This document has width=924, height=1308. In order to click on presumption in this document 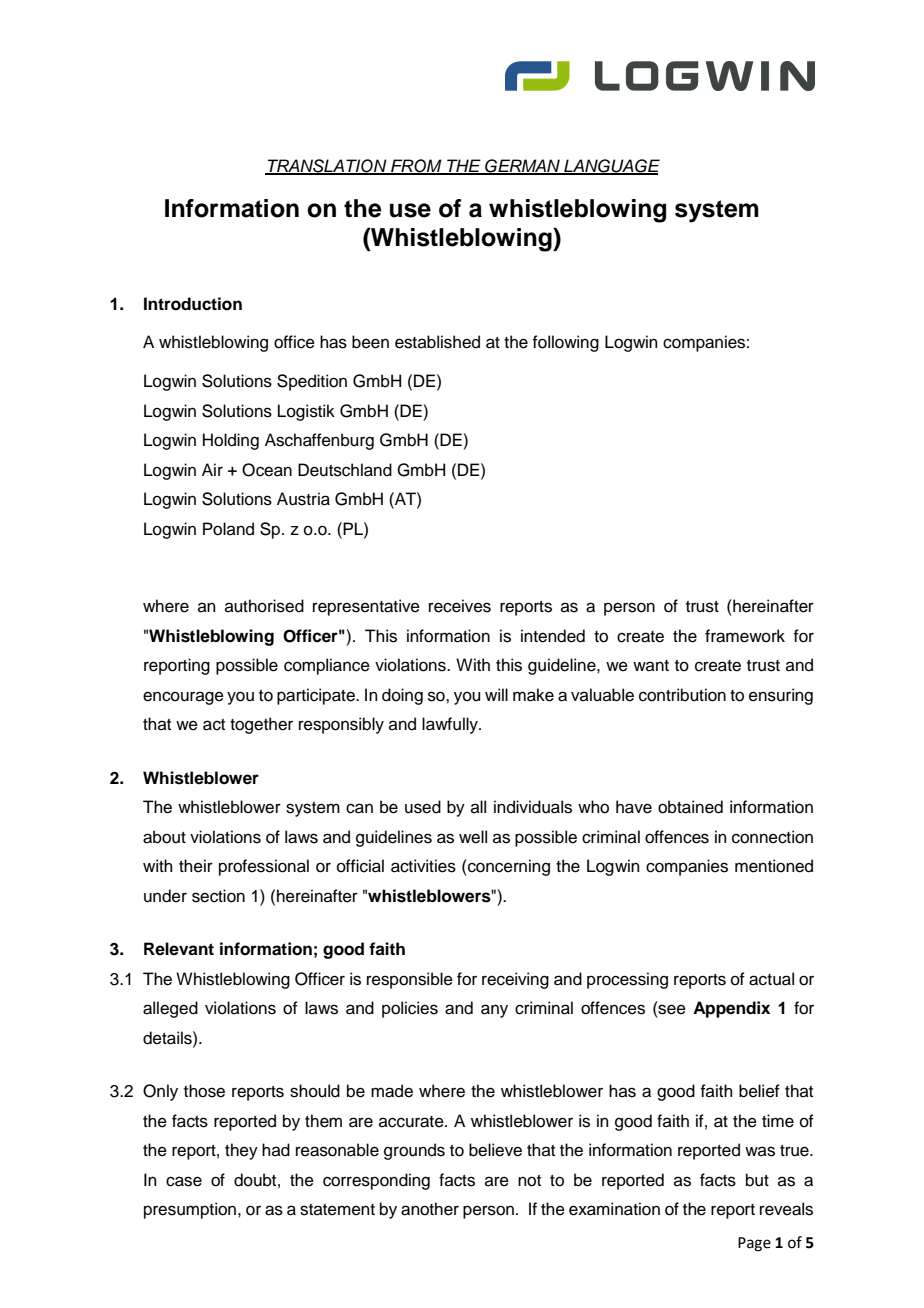, I will do `click(191, 1210)`.
